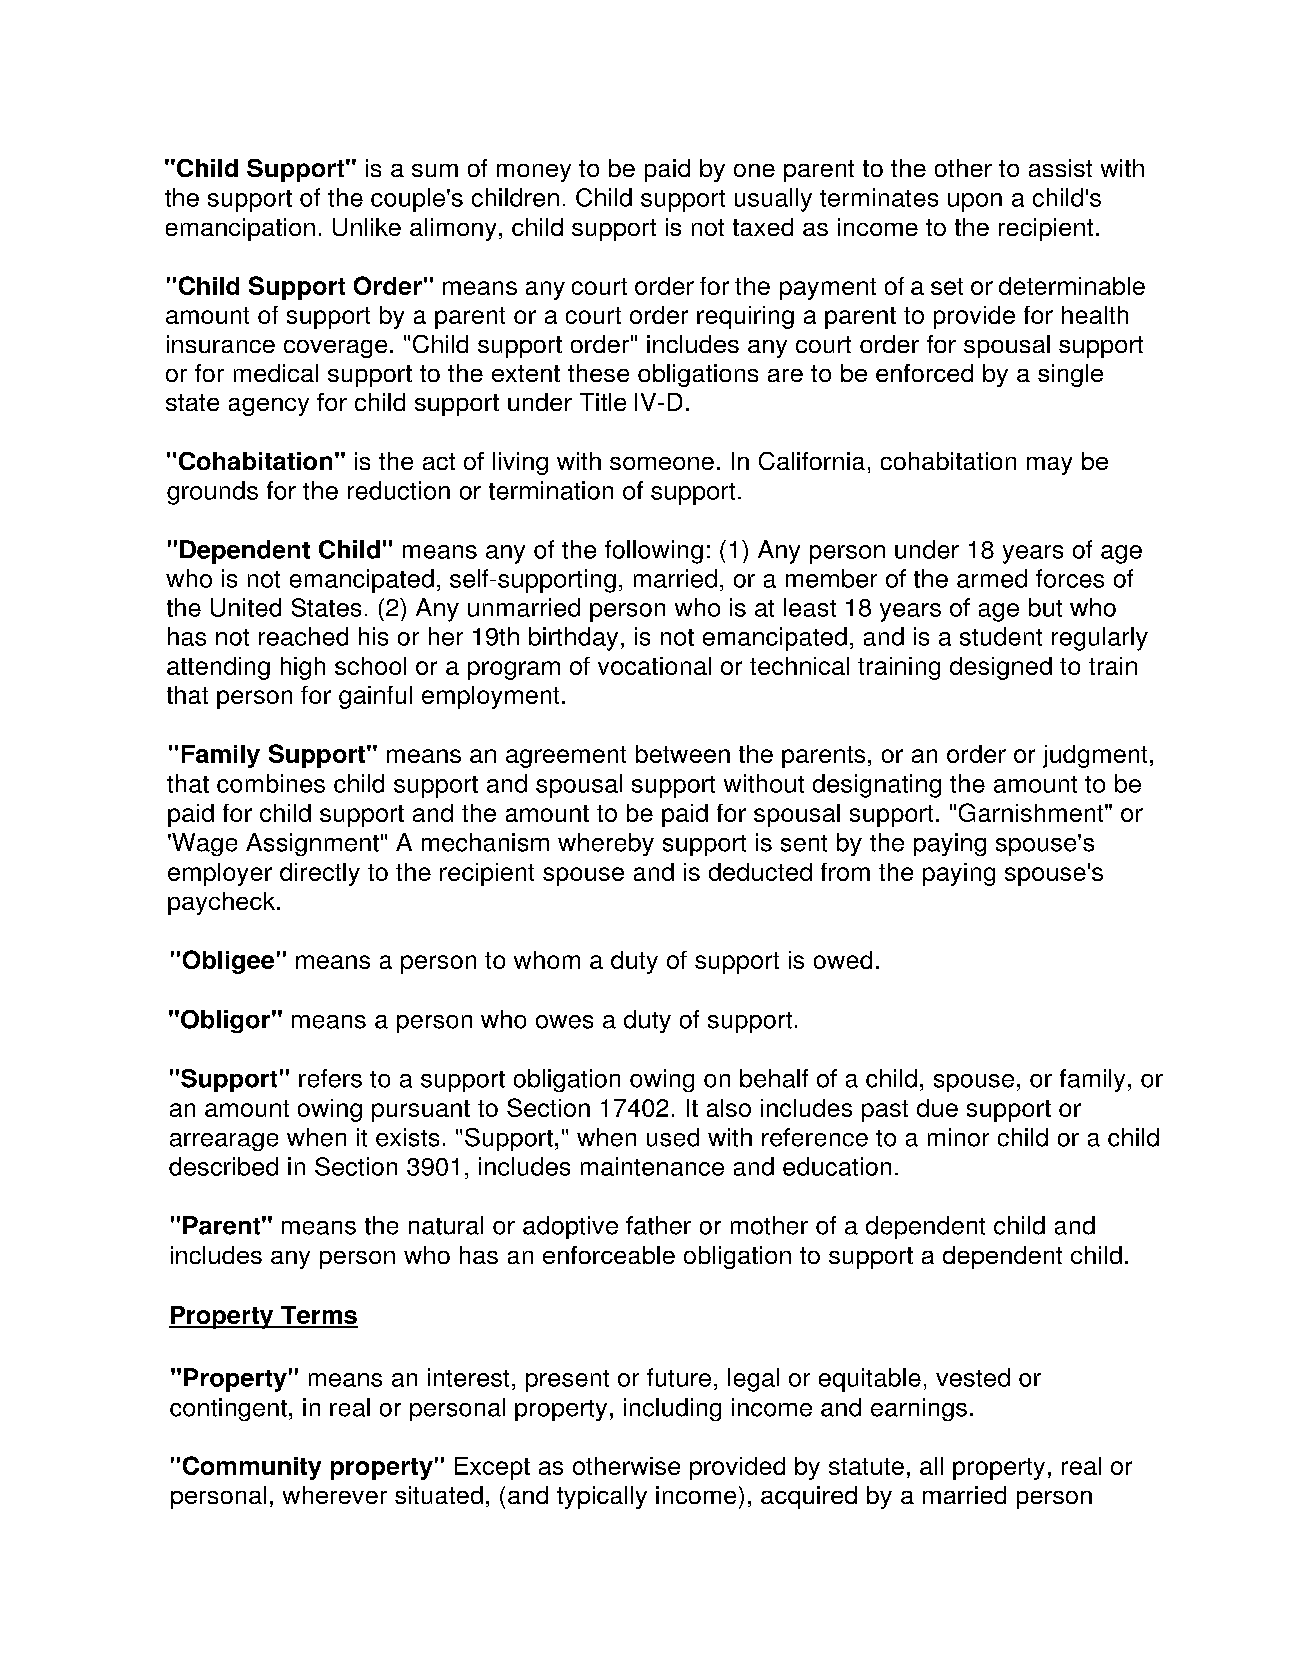 The image size is (1298, 1680). Describe the element at coordinates (312, 844) in the image. I see `Assignment` at that location.
